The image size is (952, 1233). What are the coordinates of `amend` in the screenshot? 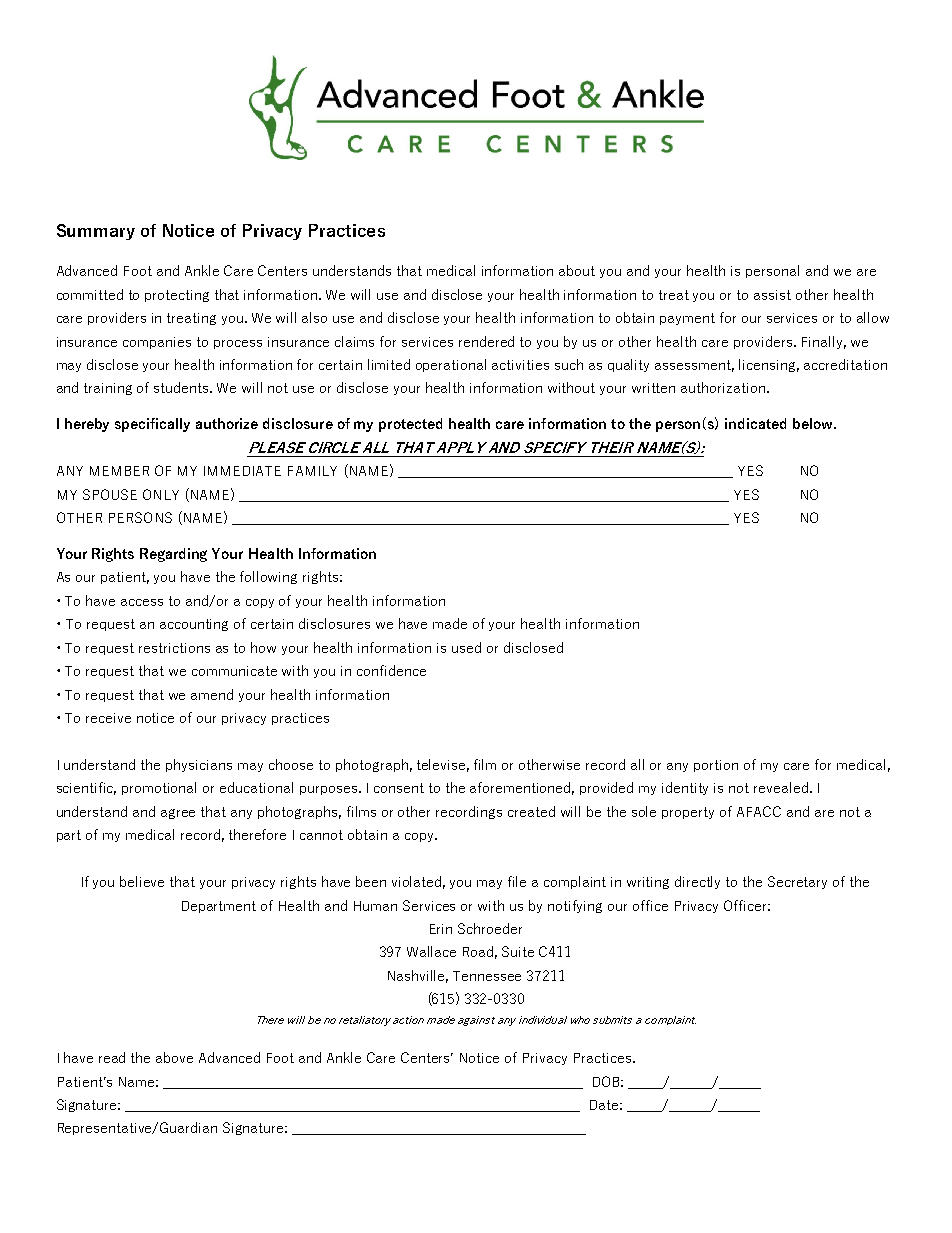 It's located at (212, 694).
